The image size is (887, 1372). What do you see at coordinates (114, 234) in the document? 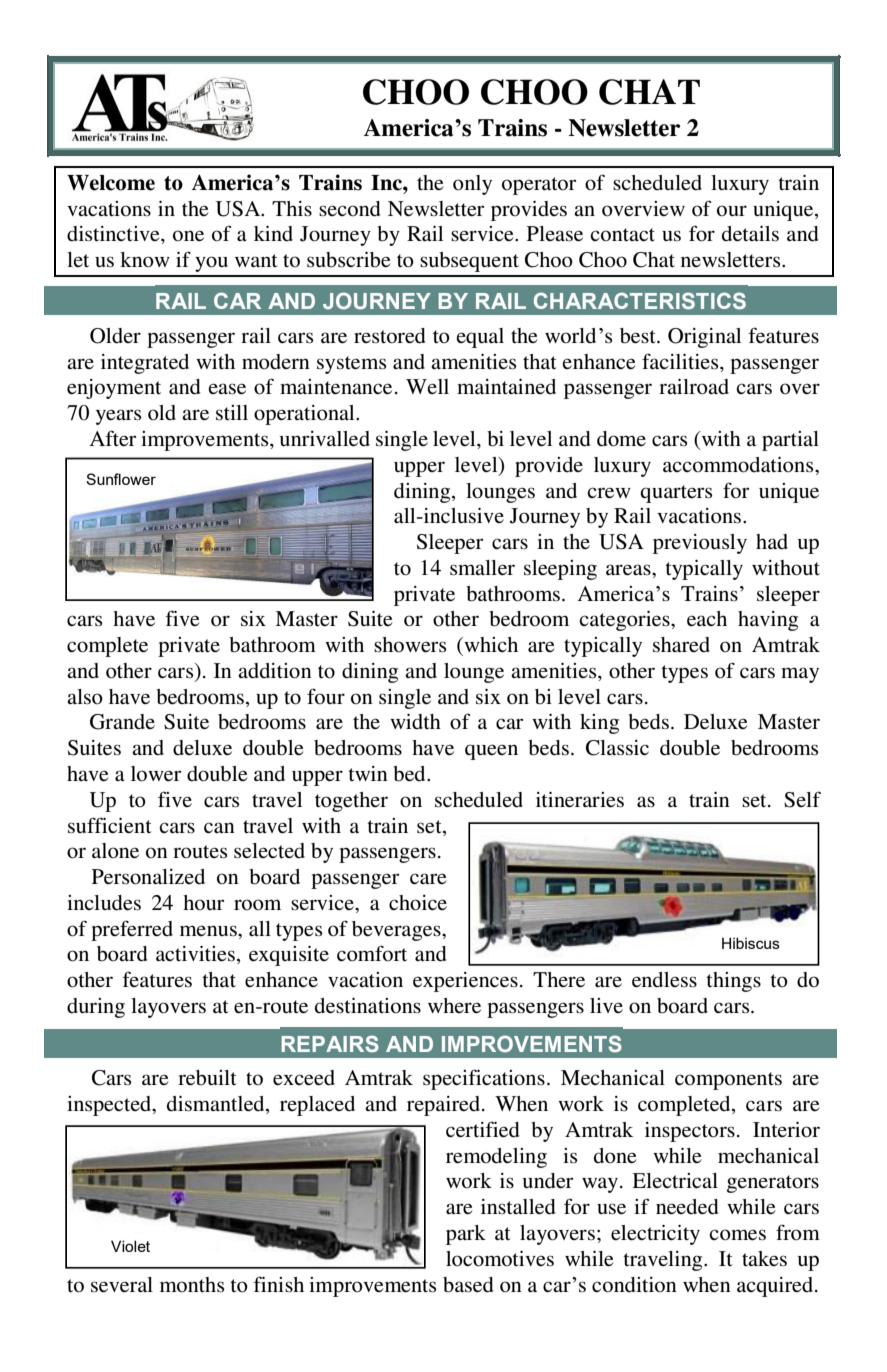
I see `distinctive` at bounding box center [114, 234].
